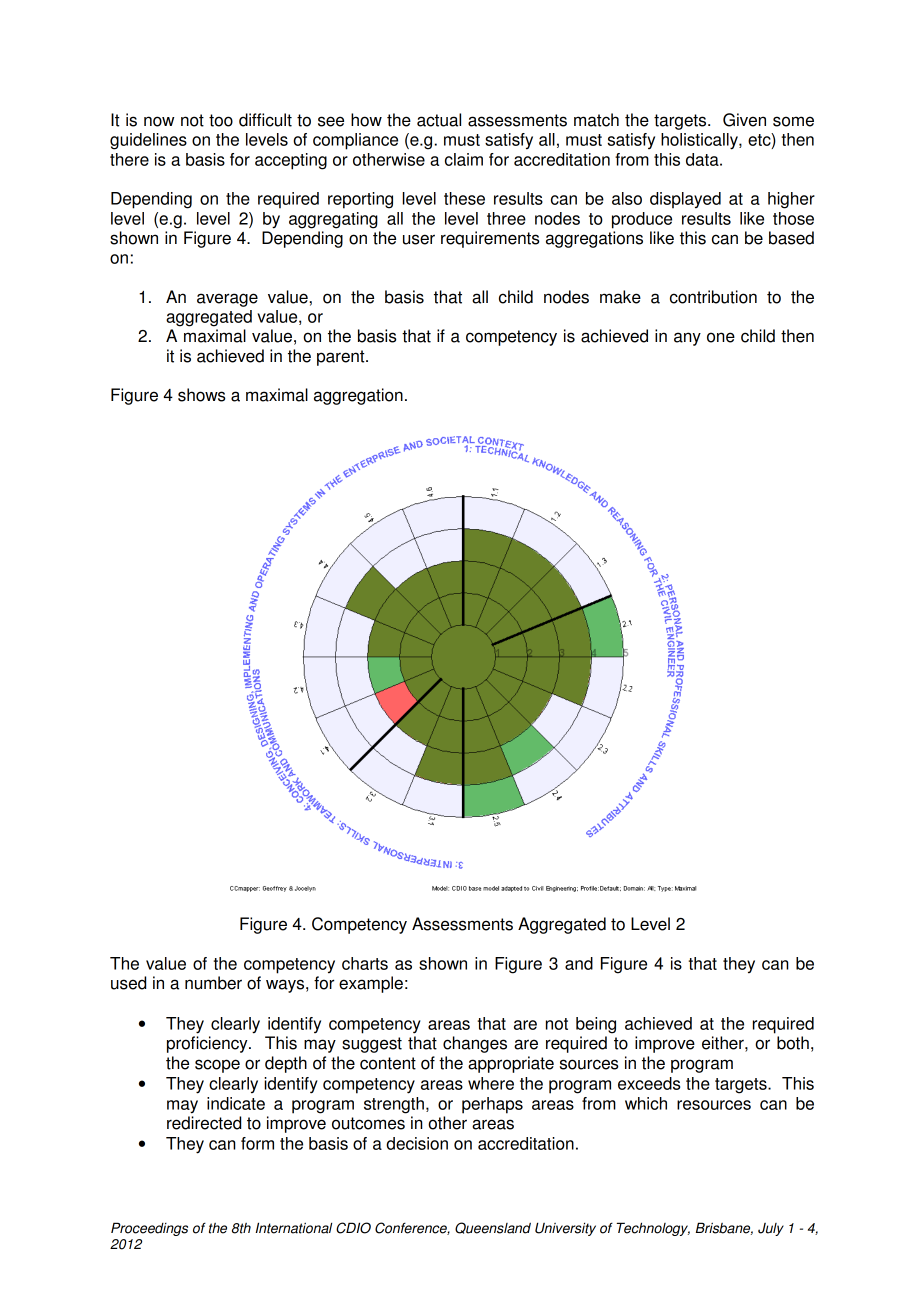  Describe the element at coordinates (464, 159) in the image. I see `claim` at that location.
